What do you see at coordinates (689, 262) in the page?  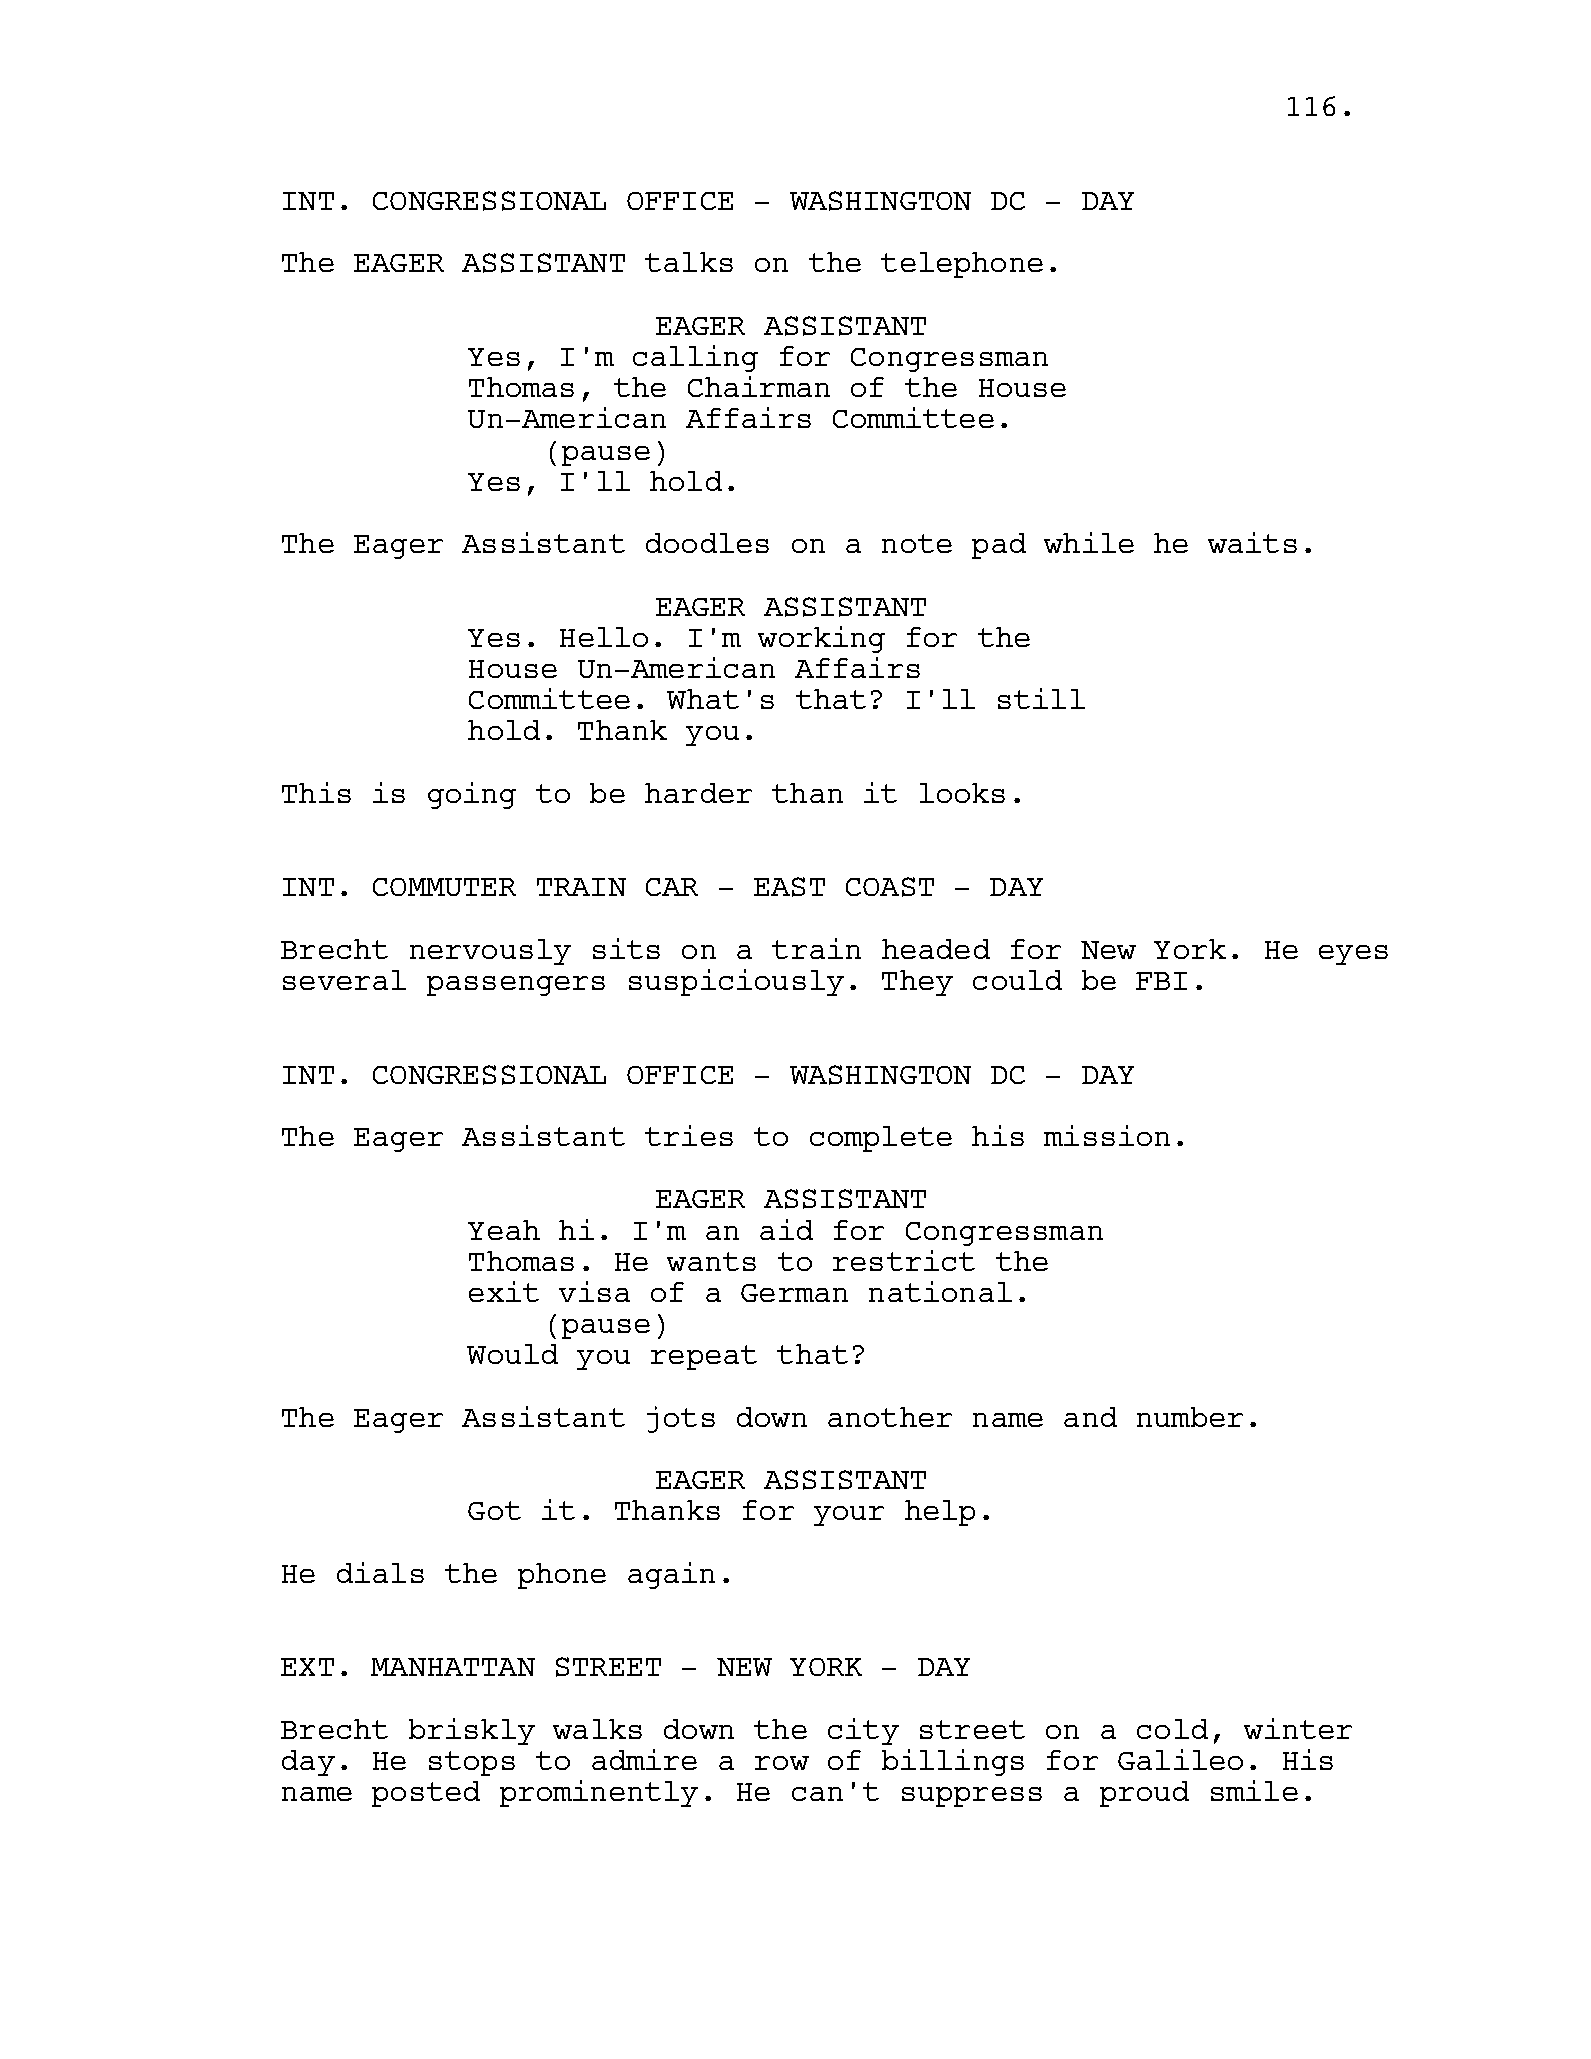 I see `talks` at bounding box center [689, 262].
